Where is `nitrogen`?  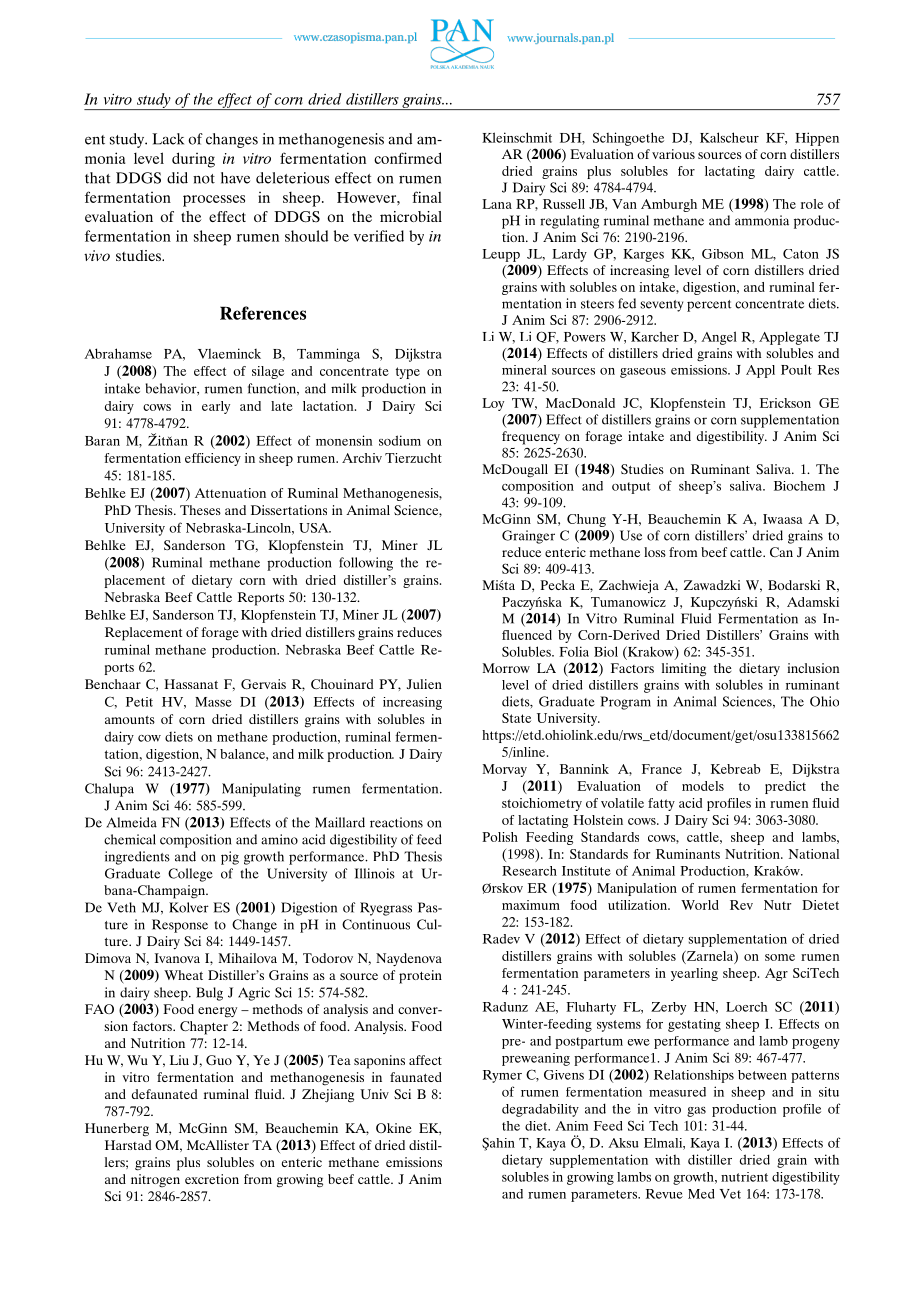
nitrogen is located at coordinates (155, 1181).
